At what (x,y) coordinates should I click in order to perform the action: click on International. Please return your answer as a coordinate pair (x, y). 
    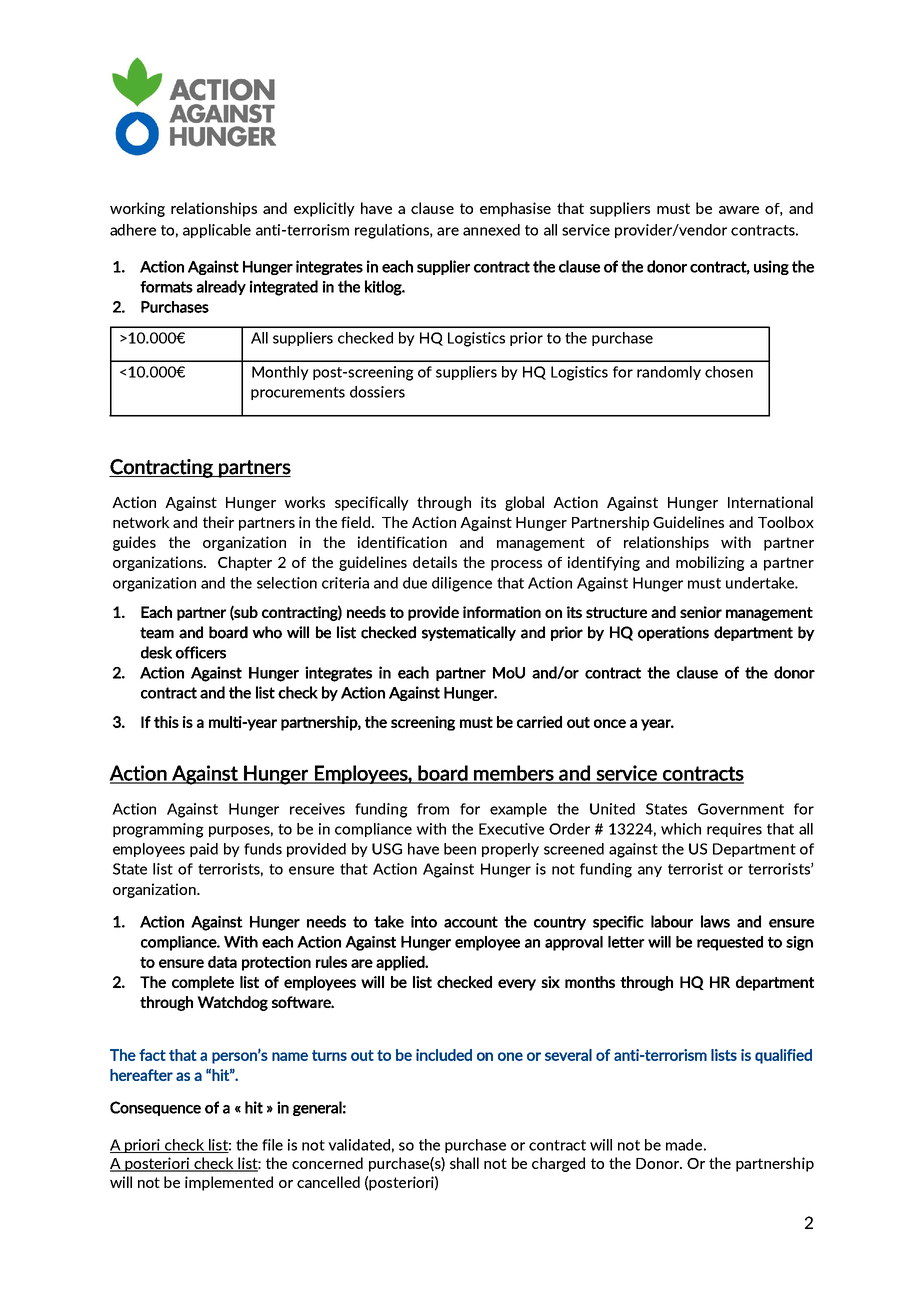
    Looking at the image, I should click on (770, 502).
